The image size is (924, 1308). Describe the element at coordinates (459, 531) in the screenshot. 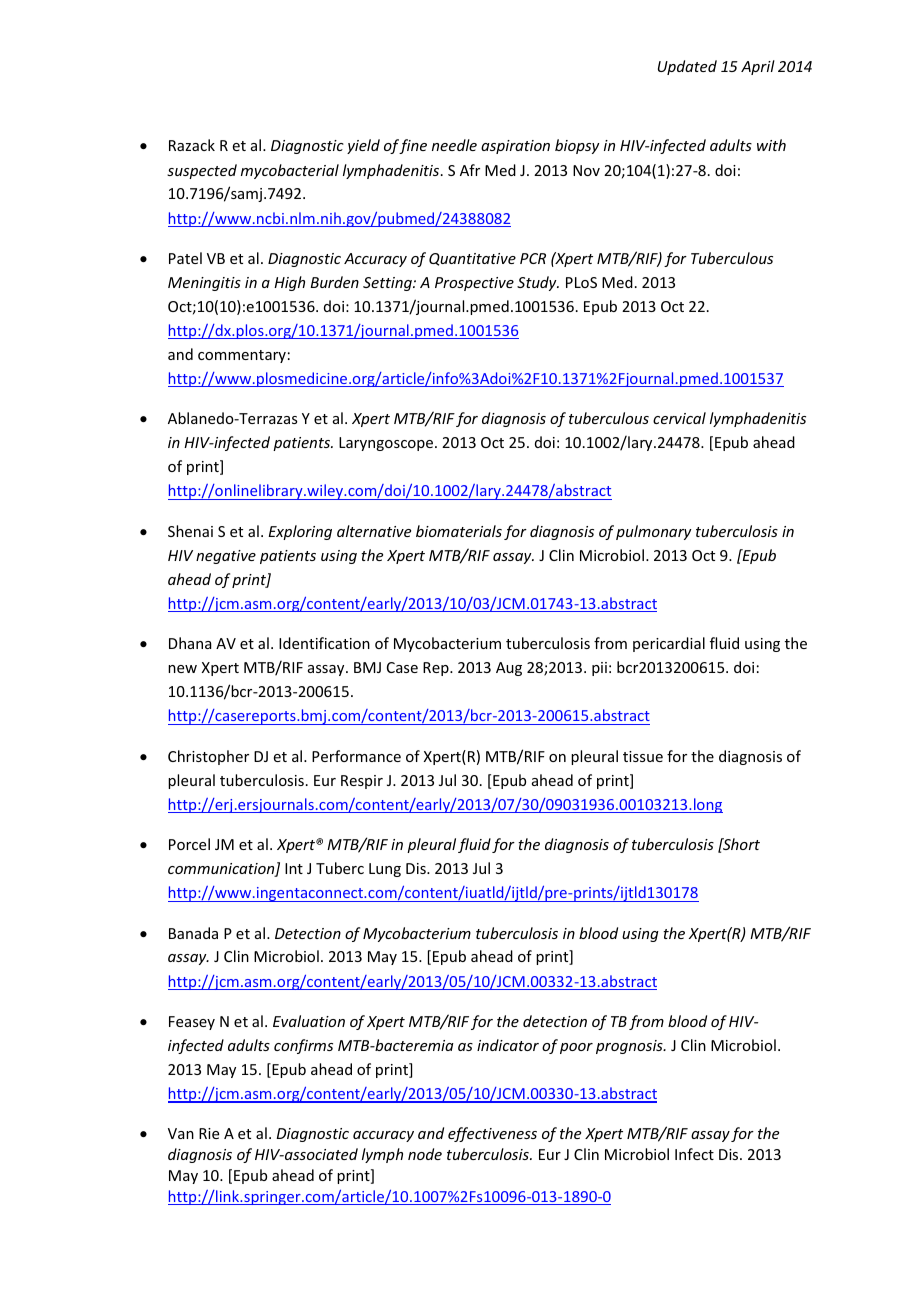

I see `biomaterials` at that location.
